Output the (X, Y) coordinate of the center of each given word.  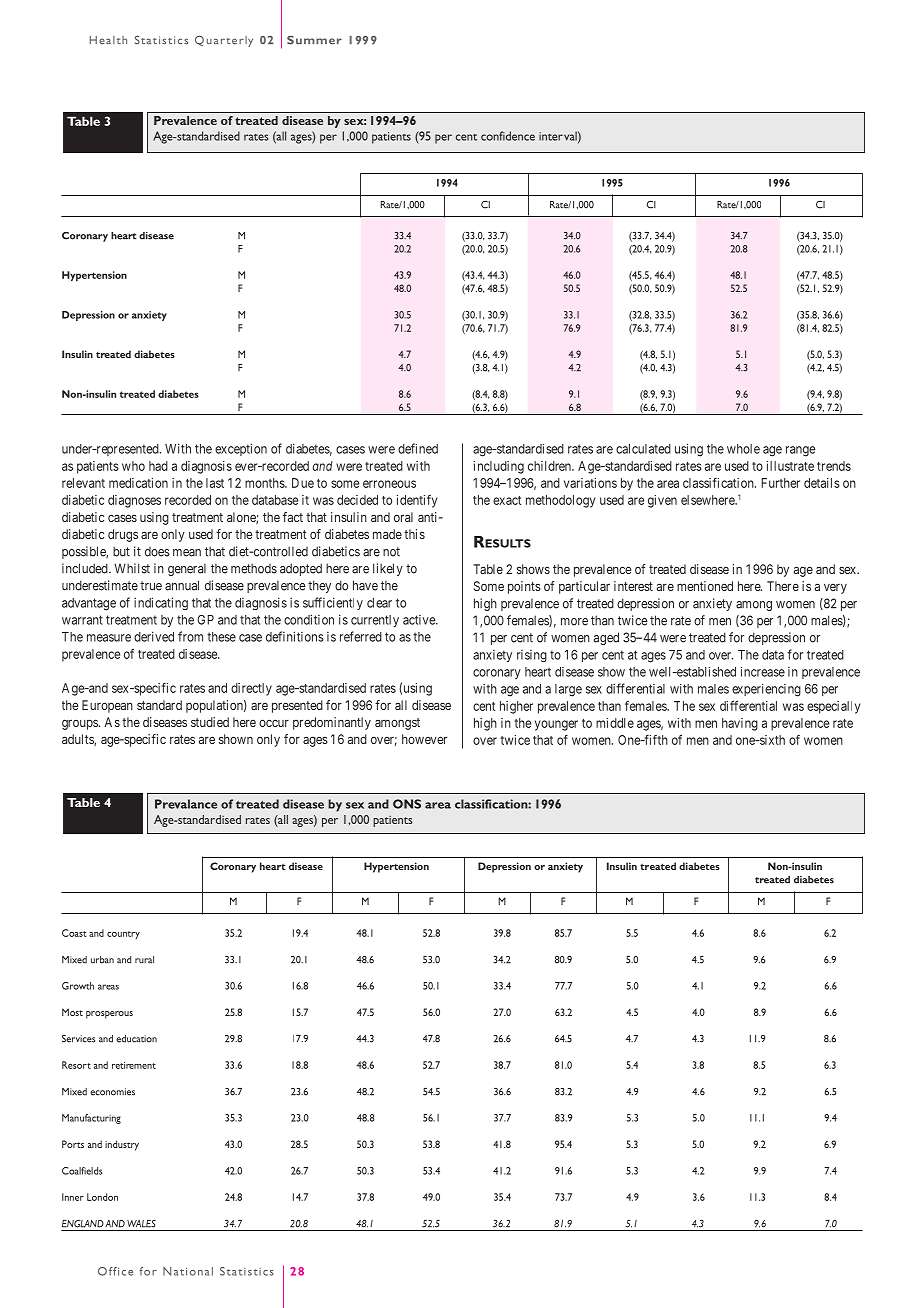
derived (154, 636)
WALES (141, 1224)
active (420, 620)
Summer (314, 40)
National (188, 1271)
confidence (508, 136)
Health (108, 40)
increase (763, 672)
